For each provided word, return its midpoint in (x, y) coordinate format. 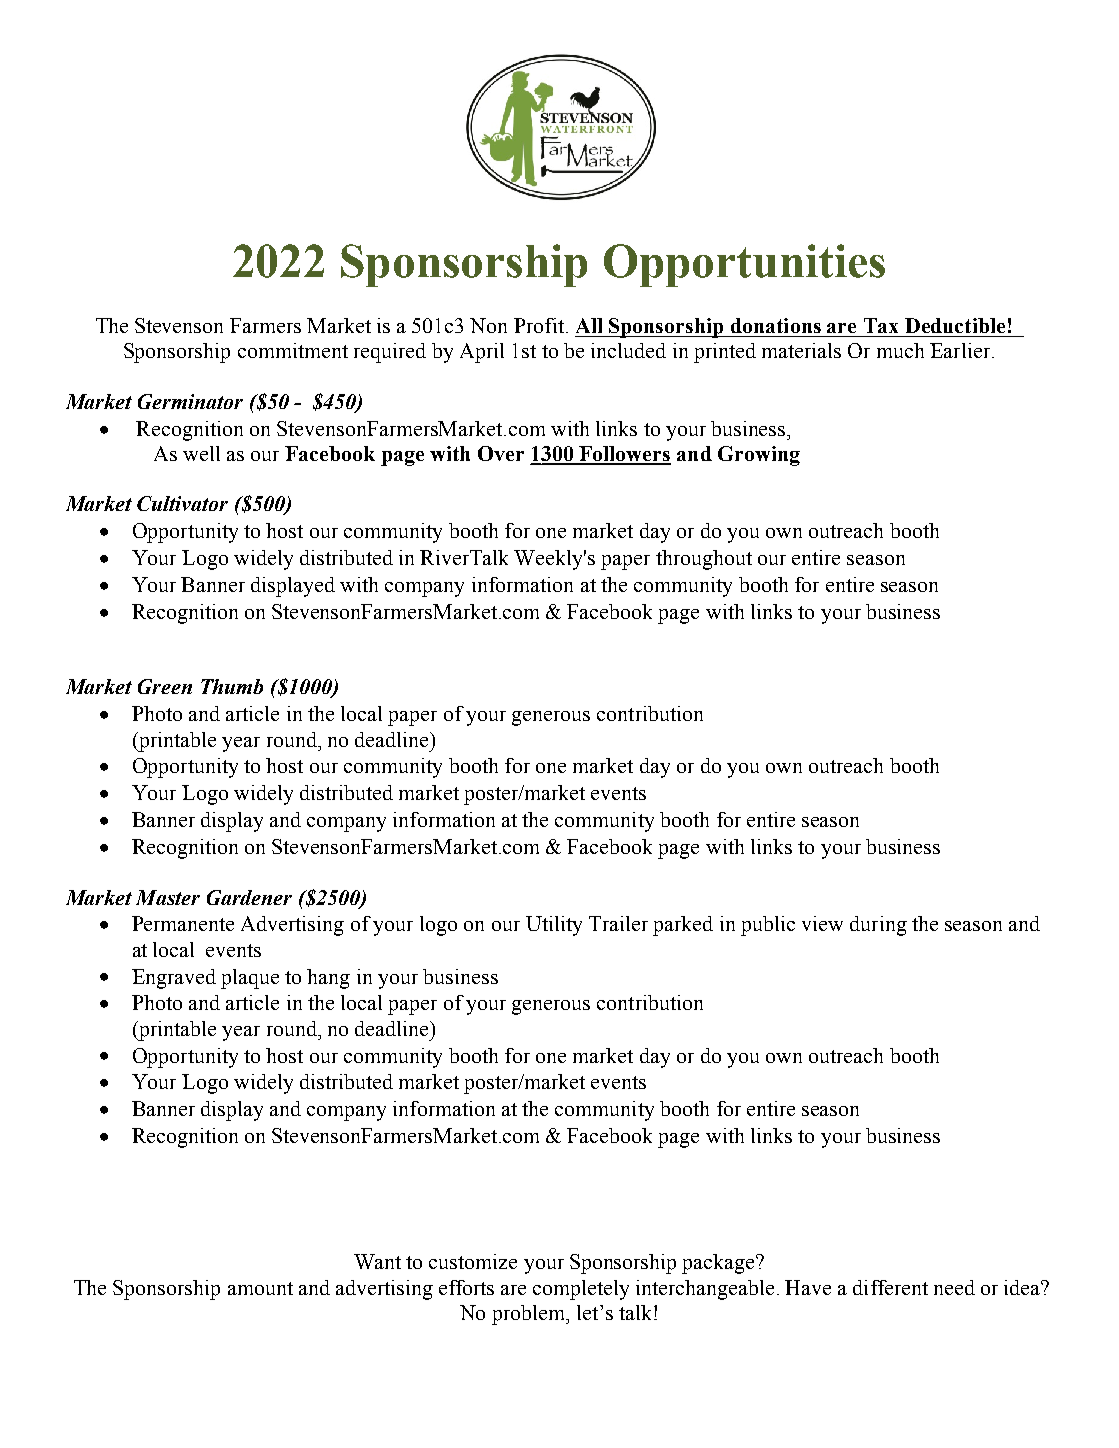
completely (581, 1290)
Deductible (955, 325)
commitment (293, 350)
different (890, 1287)
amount (260, 1288)
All (589, 325)
